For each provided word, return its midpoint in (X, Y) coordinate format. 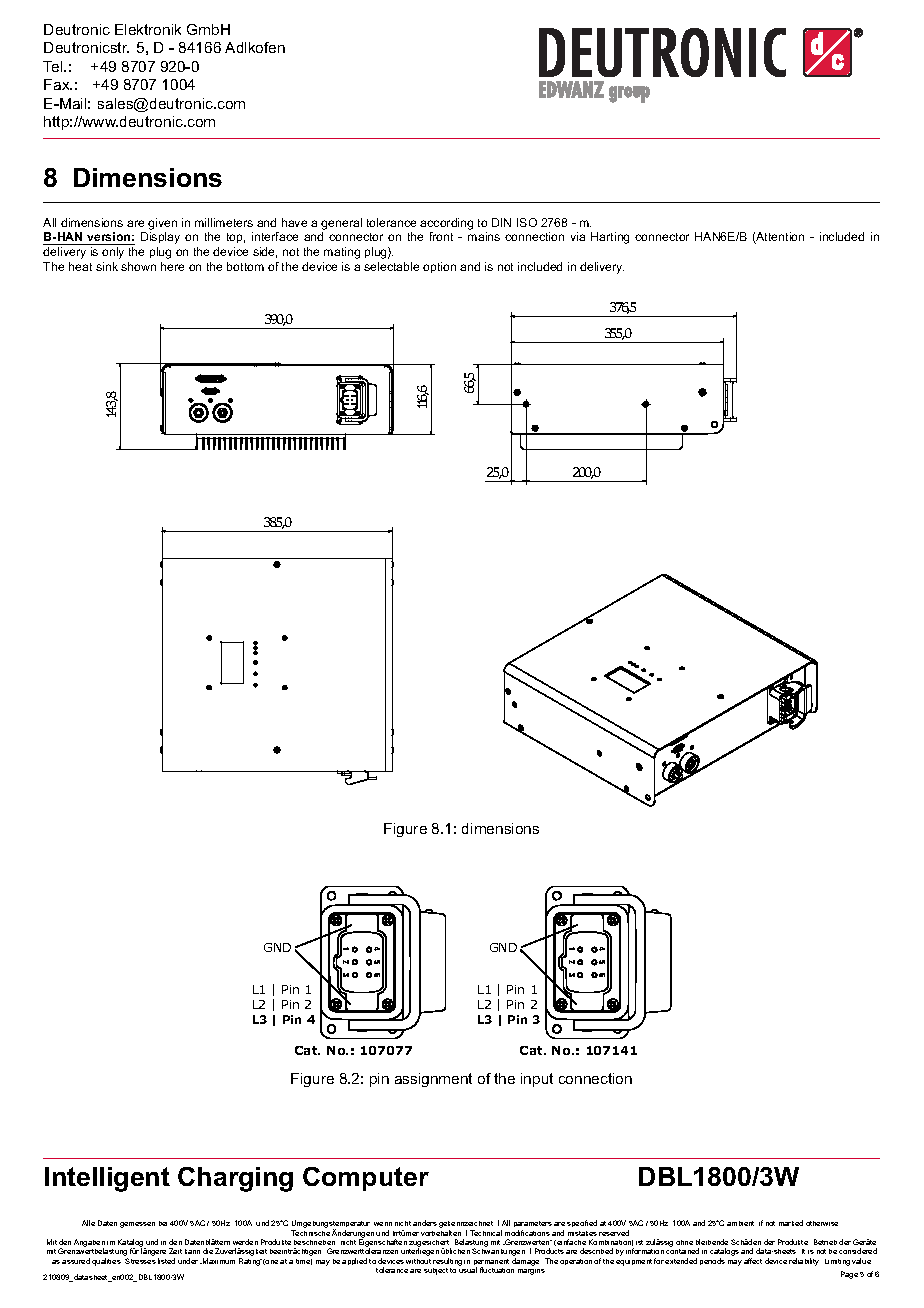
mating (342, 253)
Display (160, 238)
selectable (391, 266)
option (439, 267)
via (578, 236)
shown (138, 266)
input (537, 1080)
